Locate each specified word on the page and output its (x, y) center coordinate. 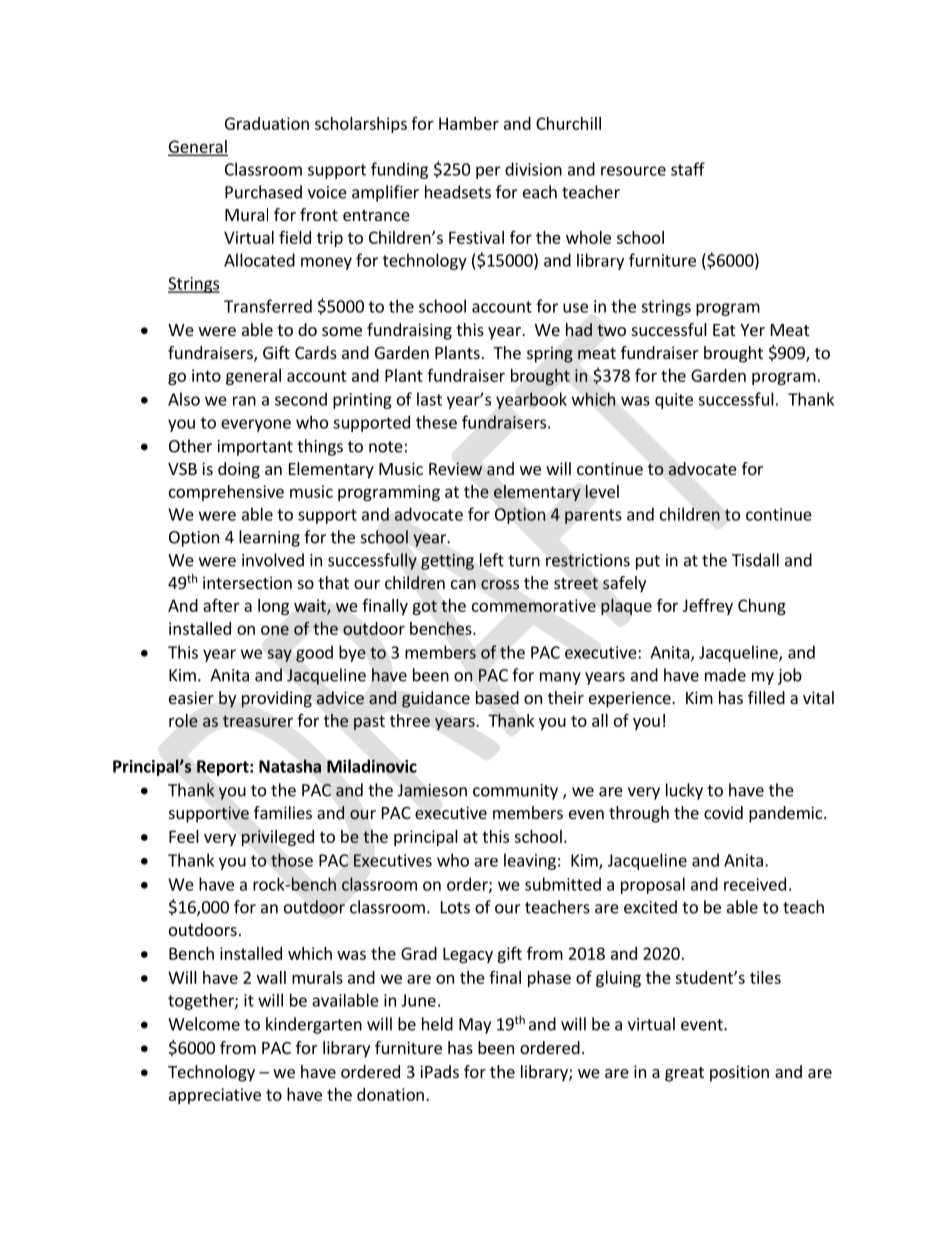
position (739, 1073)
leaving (530, 861)
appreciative (215, 1096)
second (301, 399)
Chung (762, 607)
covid (723, 812)
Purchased (263, 192)
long (273, 607)
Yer (752, 330)
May (475, 1026)
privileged (277, 838)
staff (688, 169)
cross (500, 584)
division (533, 169)
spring (550, 355)
